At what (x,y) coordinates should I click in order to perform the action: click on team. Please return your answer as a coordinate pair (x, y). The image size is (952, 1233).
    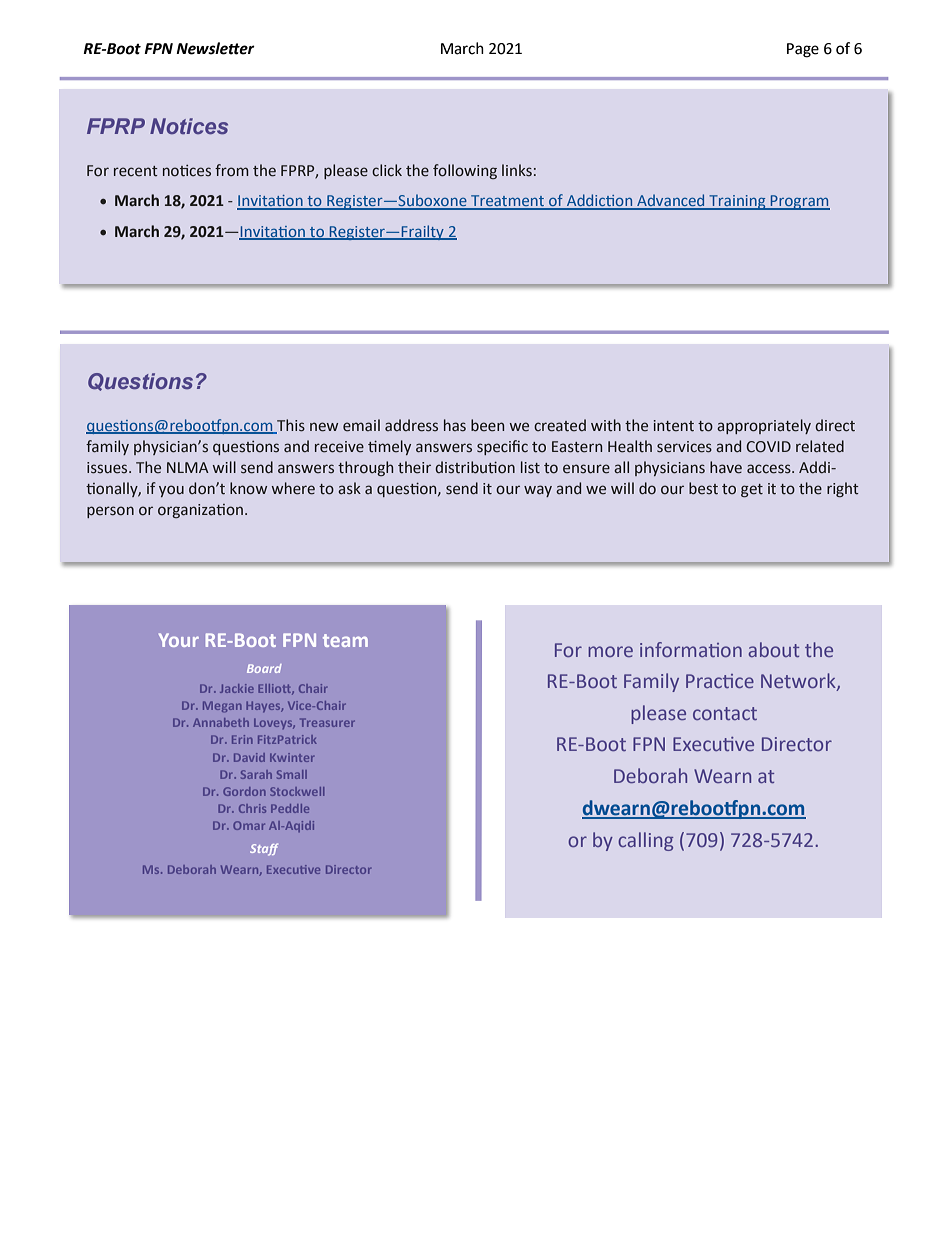
    Looking at the image, I should click on (345, 640).
